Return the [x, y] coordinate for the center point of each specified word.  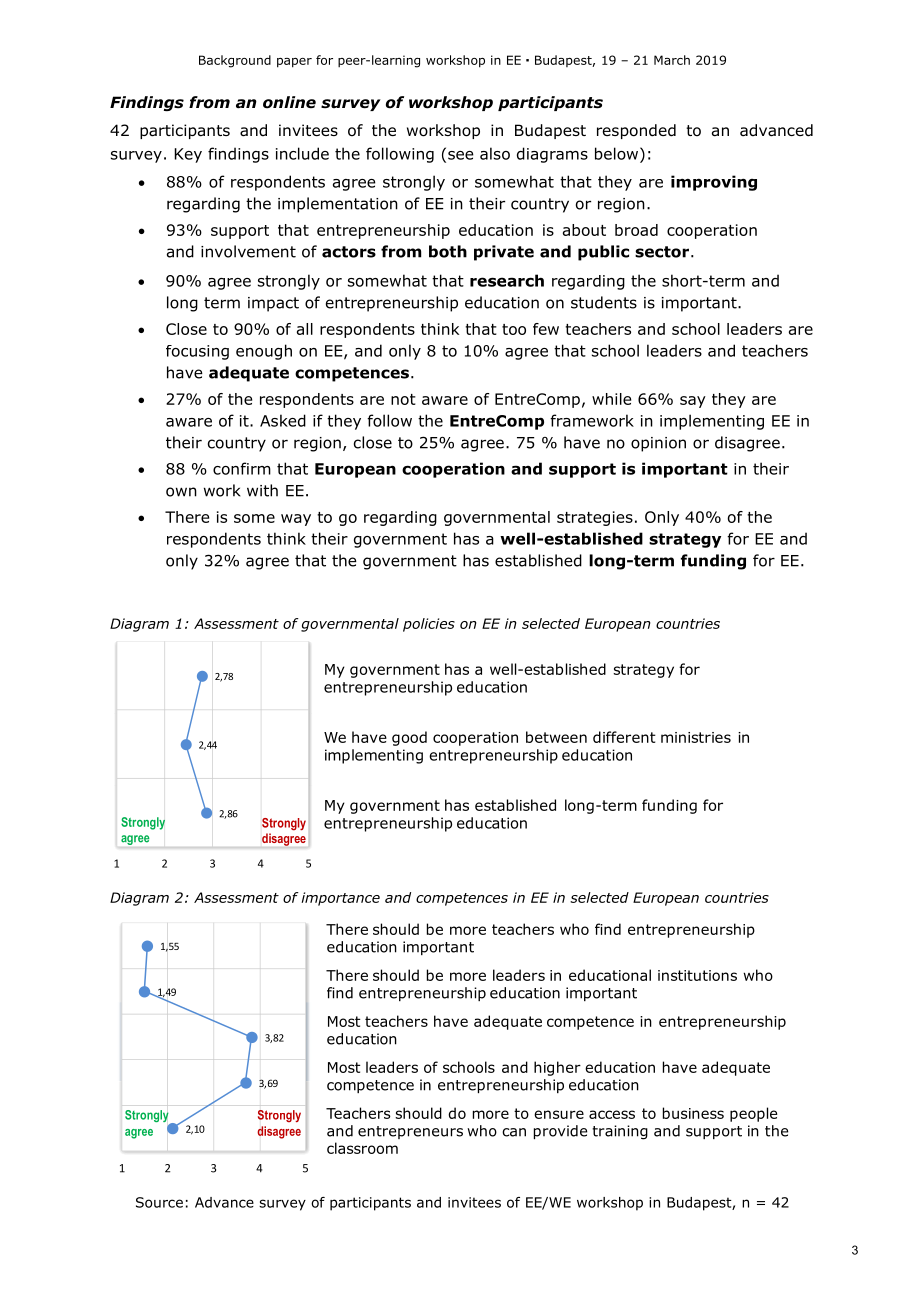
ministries [696, 737]
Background [235, 61]
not [403, 399]
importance [340, 899]
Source [159, 1202]
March [672, 60]
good [409, 738]
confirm [242, 468]
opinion [658, 444]
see [461, 155]
